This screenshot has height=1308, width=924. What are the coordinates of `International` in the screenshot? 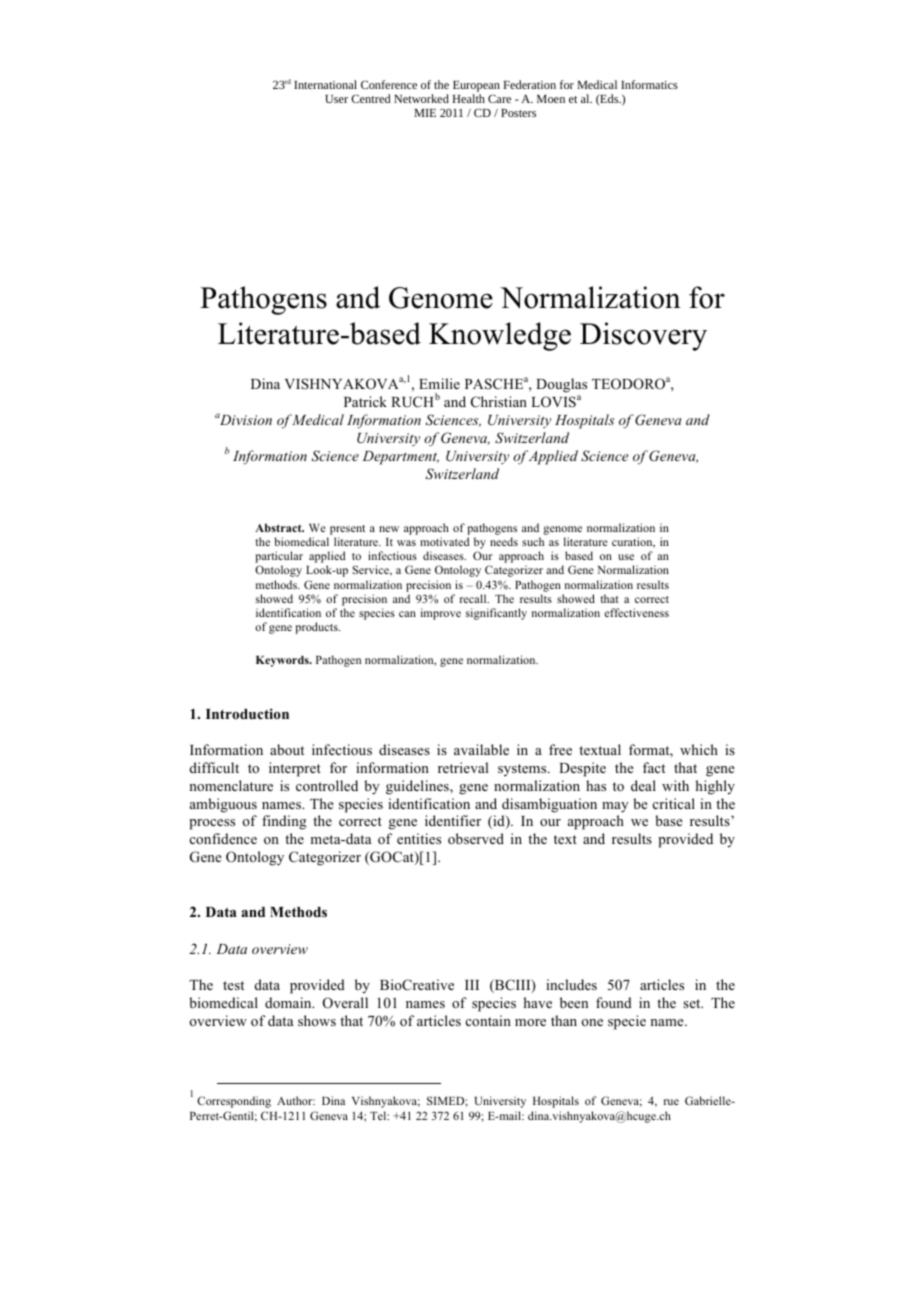 It's located at (325, 84).
